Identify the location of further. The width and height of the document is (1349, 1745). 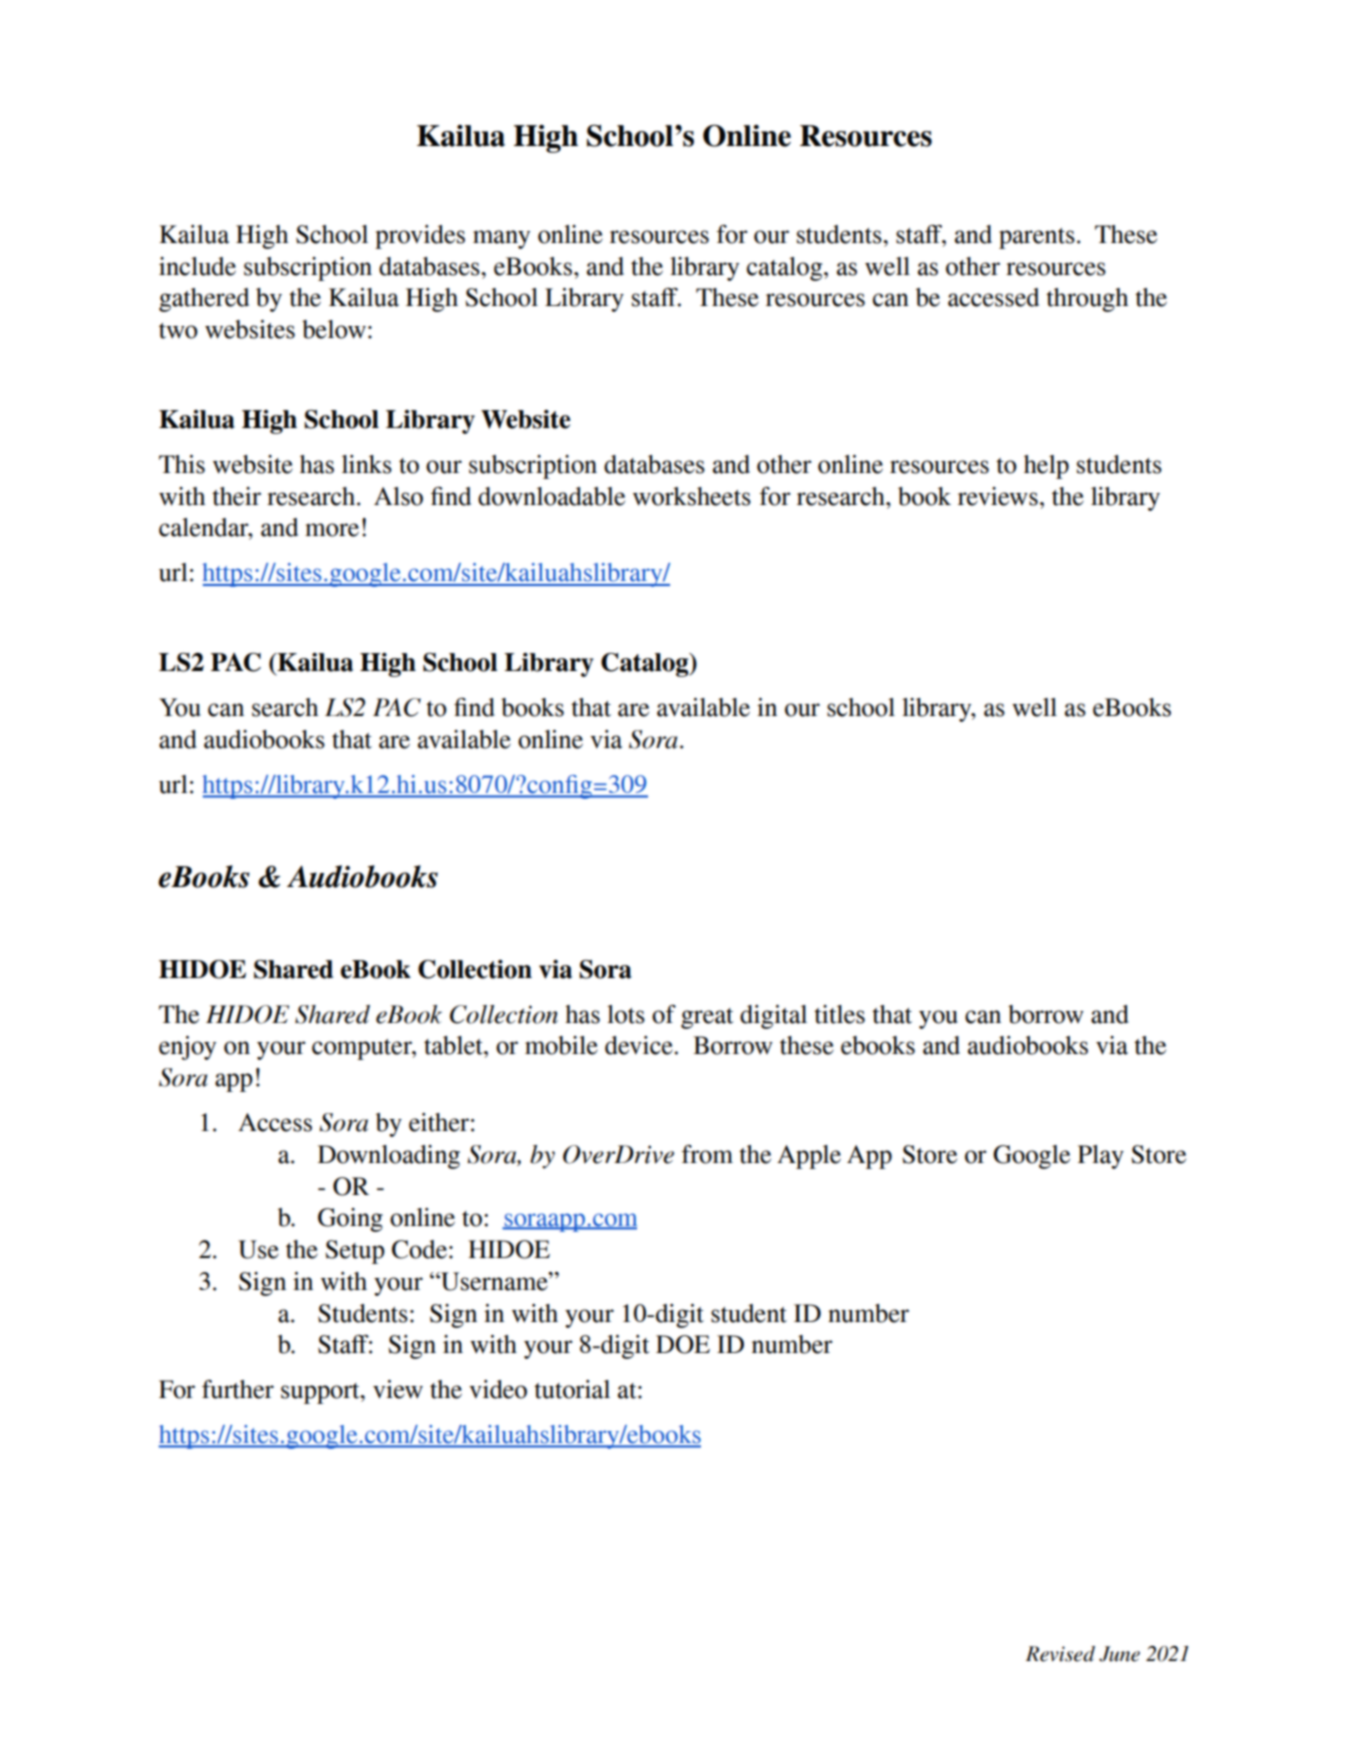
(238, 1389).
